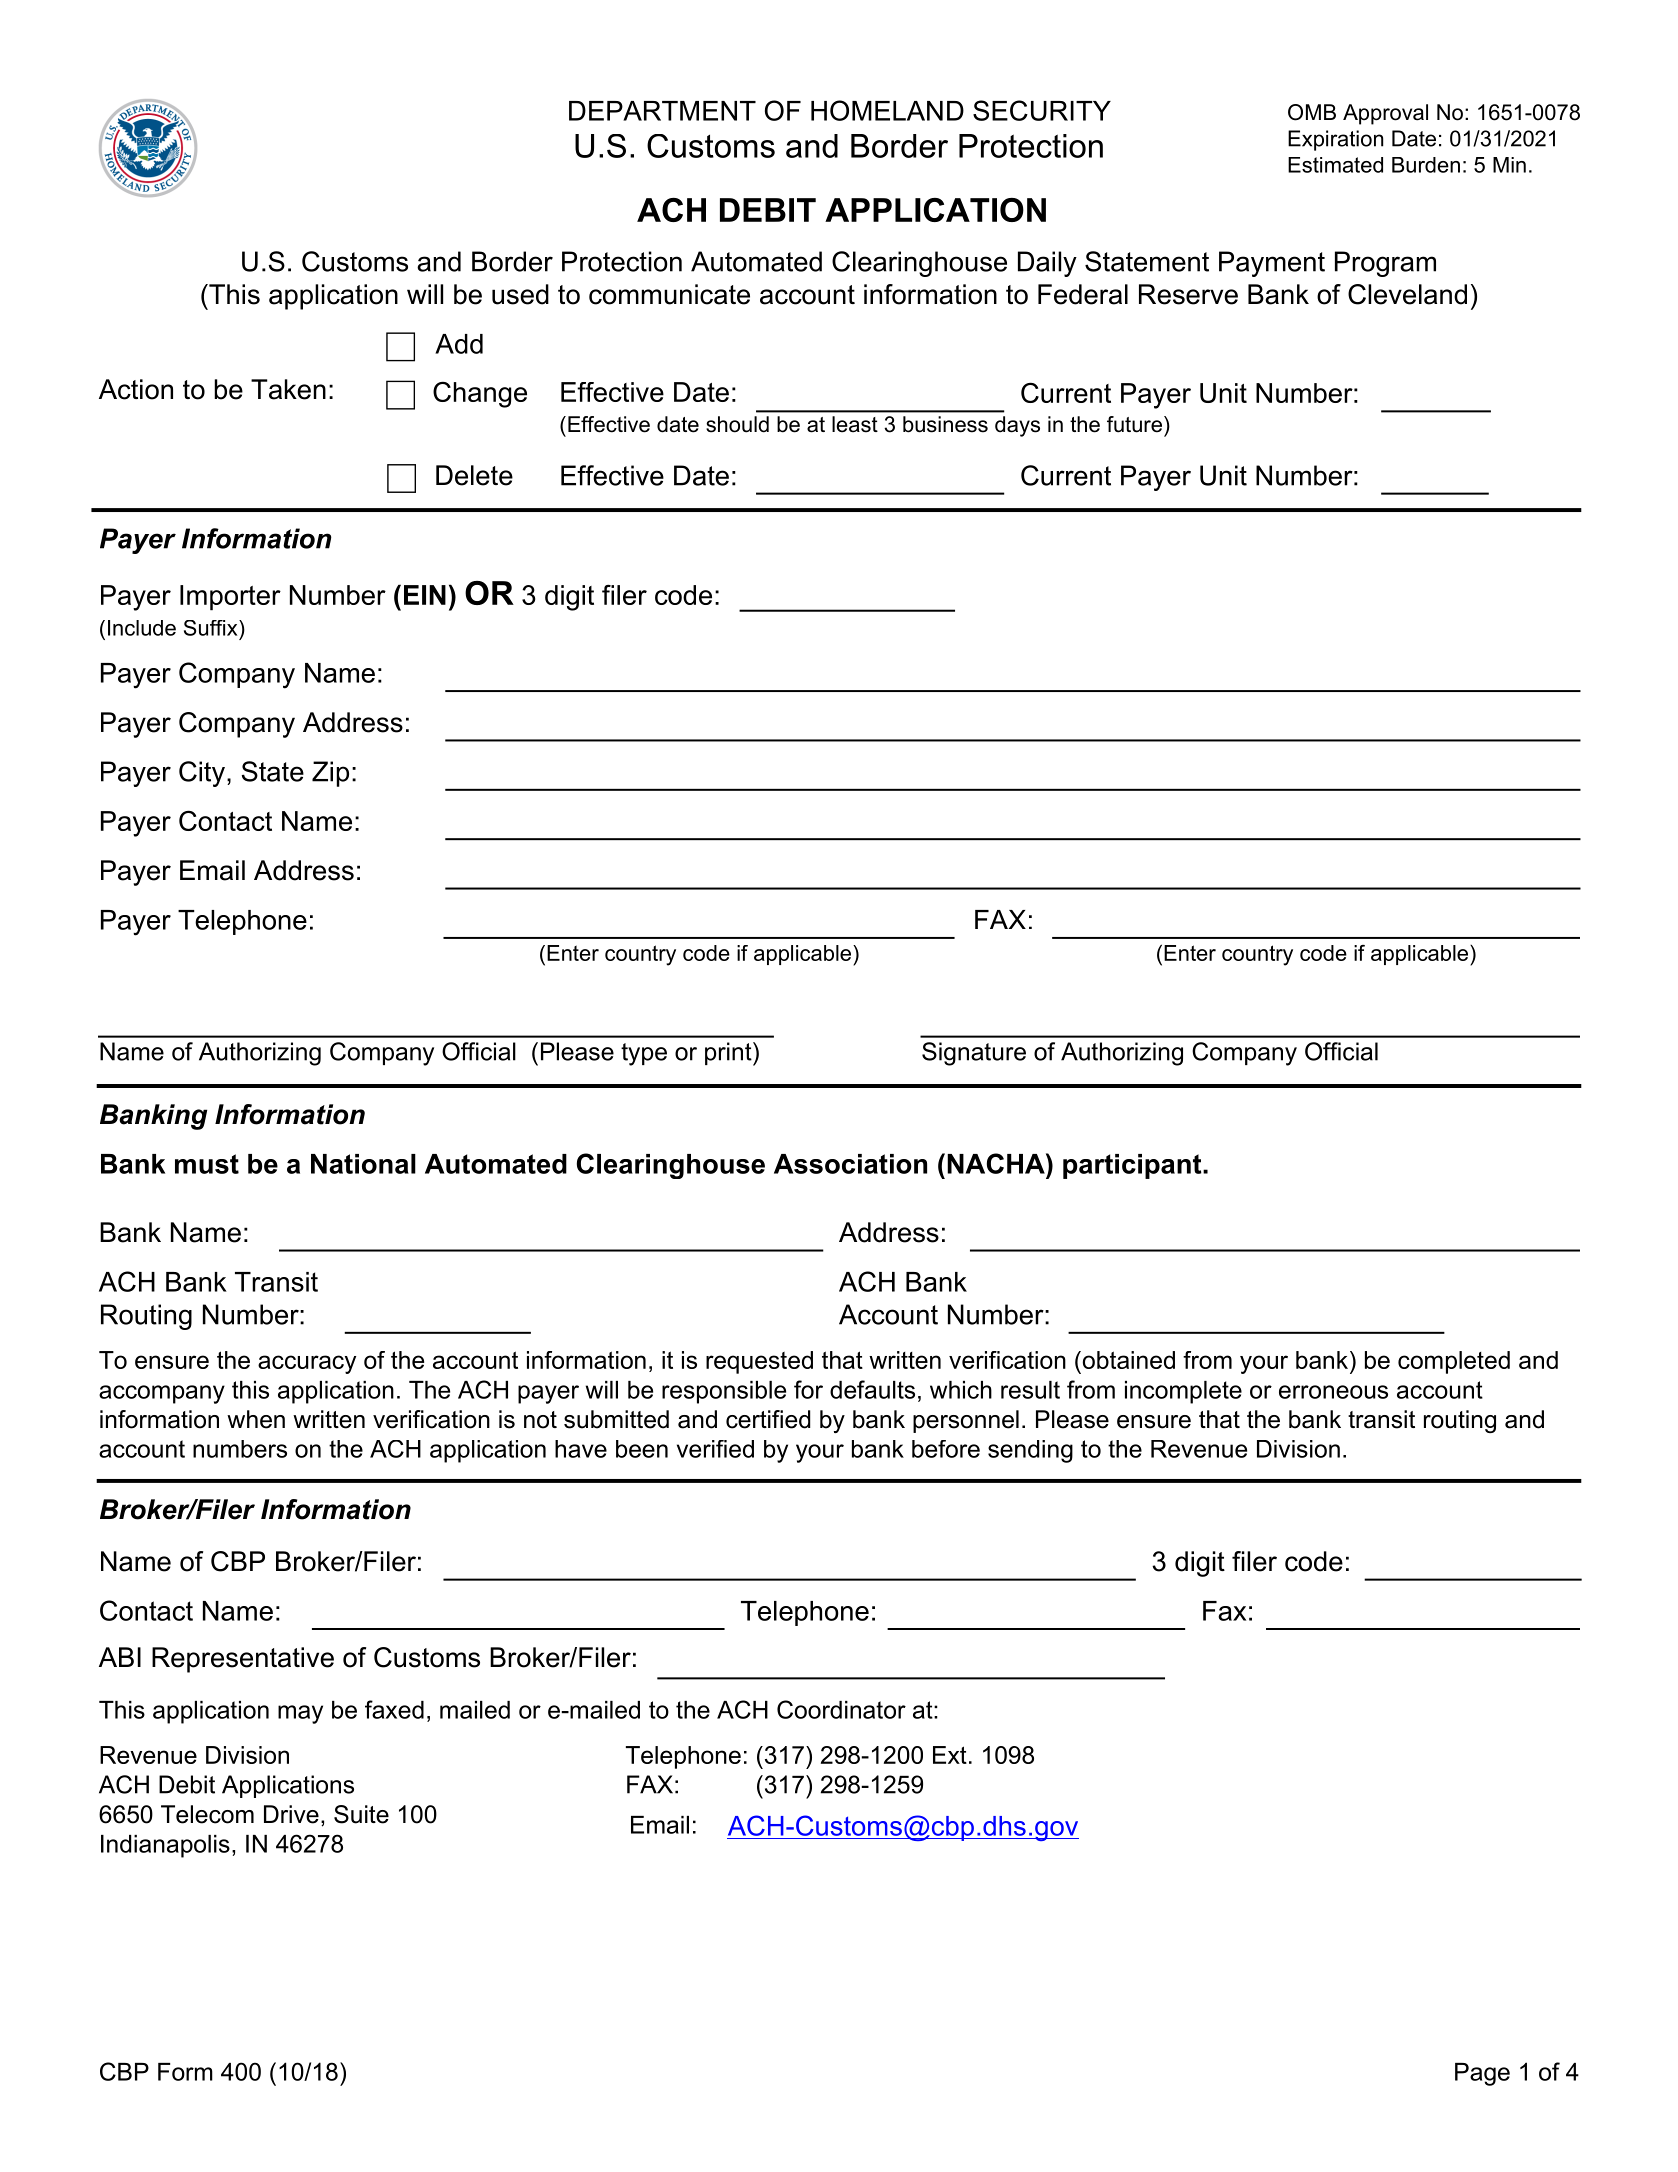  What do you see at coordinates (363, 1164) in the image?
I see `National` at bounding box center [363, 1164].
